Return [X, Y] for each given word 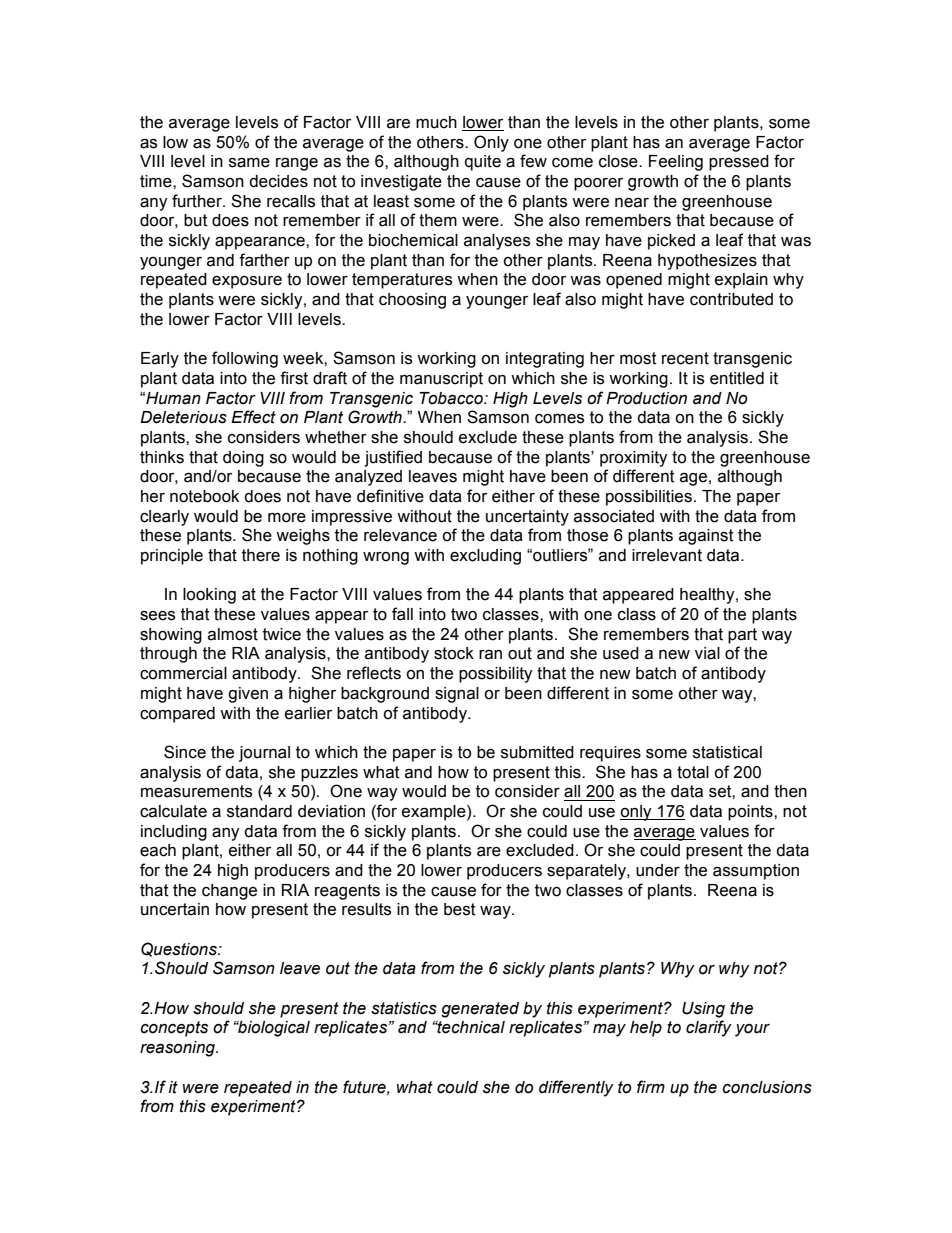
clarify [709, 1028]
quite [483, 163]
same [249, 163]
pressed [739, 163]
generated [480, 1010]
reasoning [179, 1049]
